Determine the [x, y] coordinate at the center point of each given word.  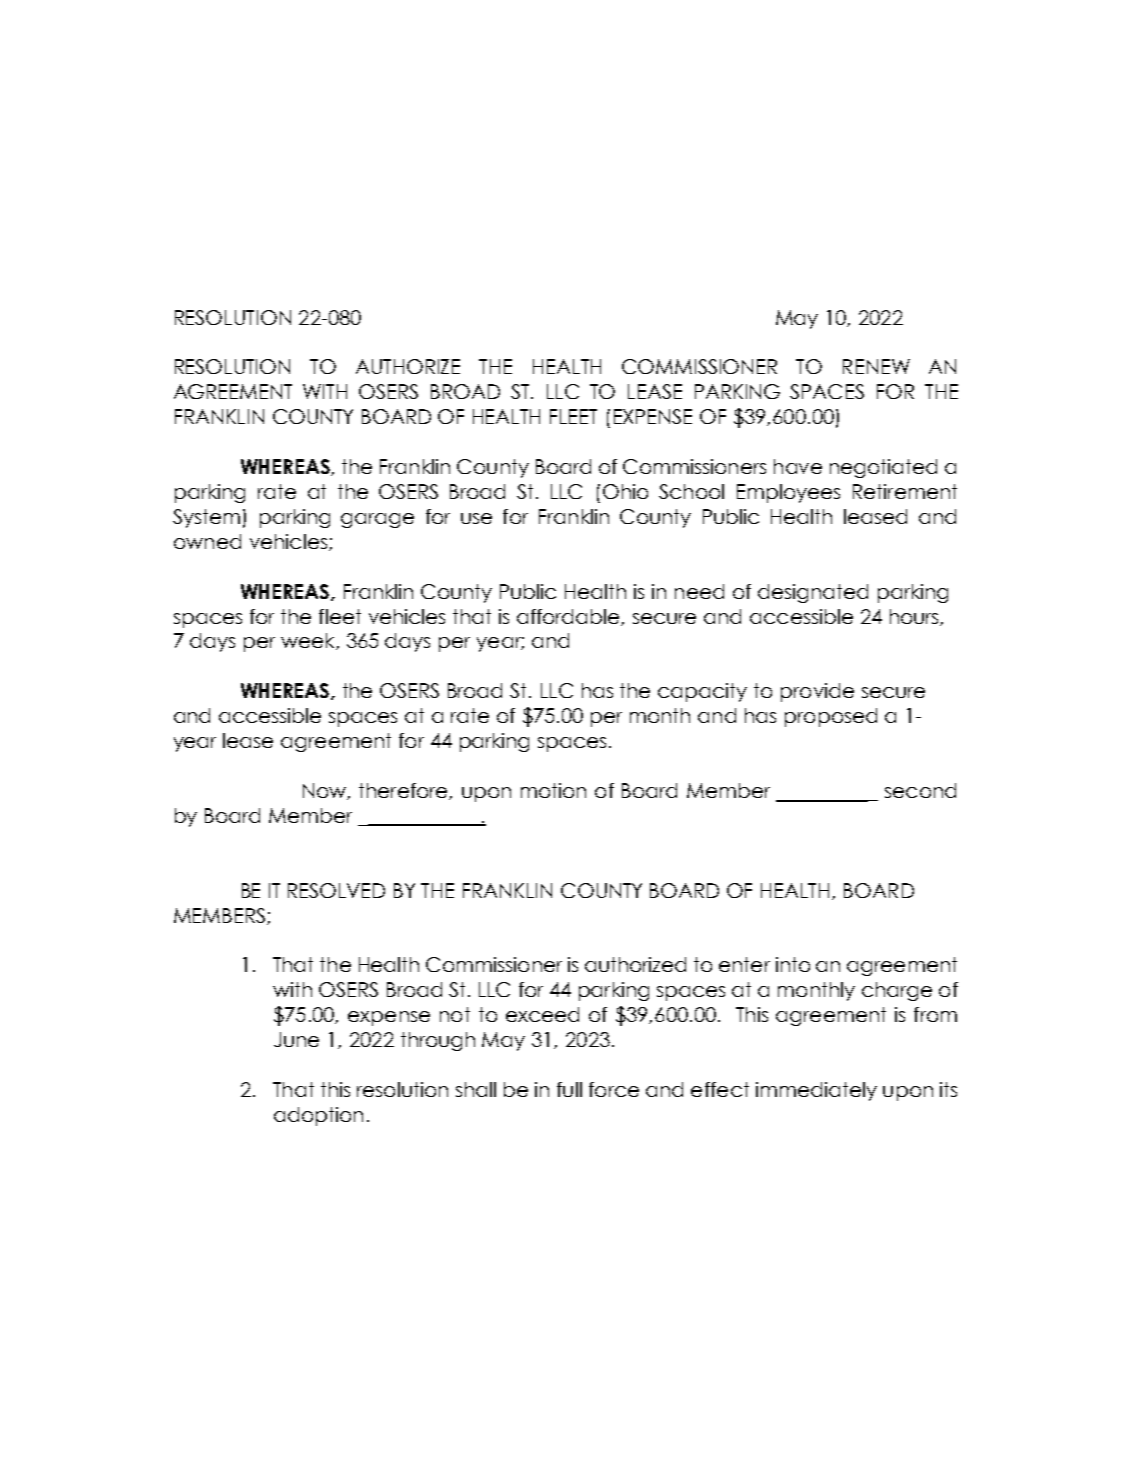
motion [553, 790]
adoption [318, 1116]
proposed [831, 717]
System [206, 518]
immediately [816, 1091]
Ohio [625, 491]
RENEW [876, 366]
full [569, 1089]
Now [325, 791]
